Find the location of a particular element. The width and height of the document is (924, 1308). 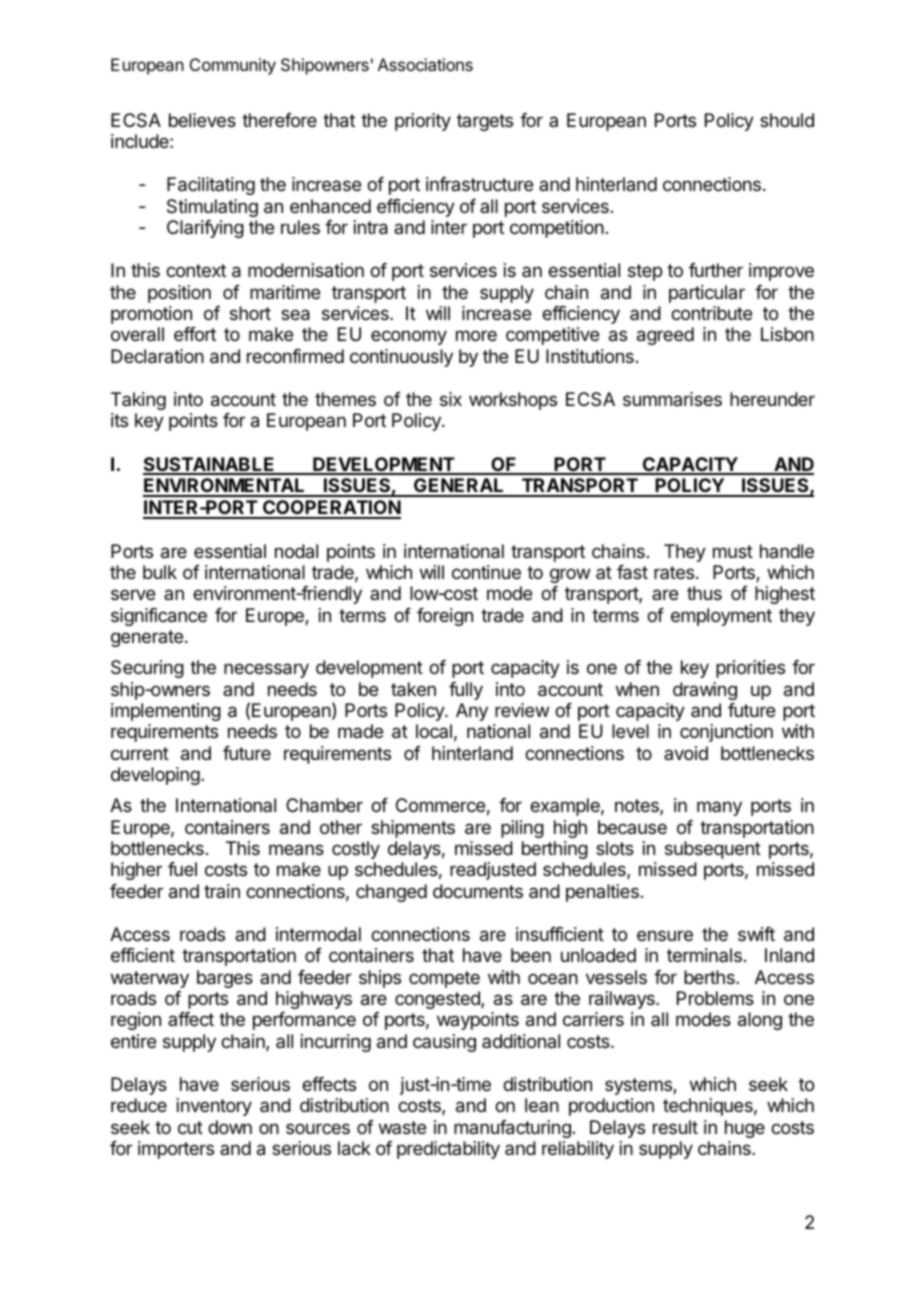

foreign is located at coordinates (445, 617).
